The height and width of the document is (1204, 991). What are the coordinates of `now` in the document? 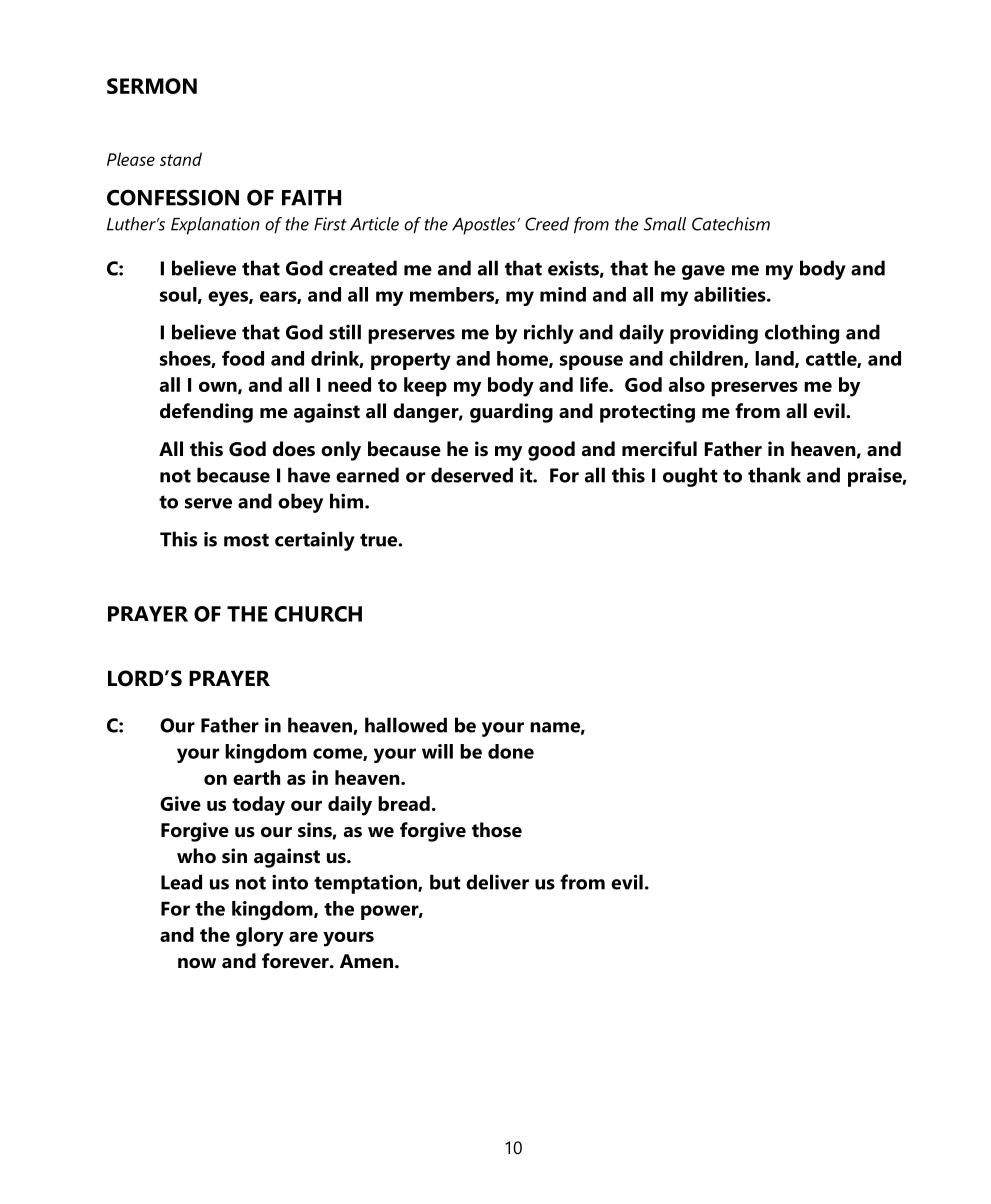 It's located at (197, 963).
